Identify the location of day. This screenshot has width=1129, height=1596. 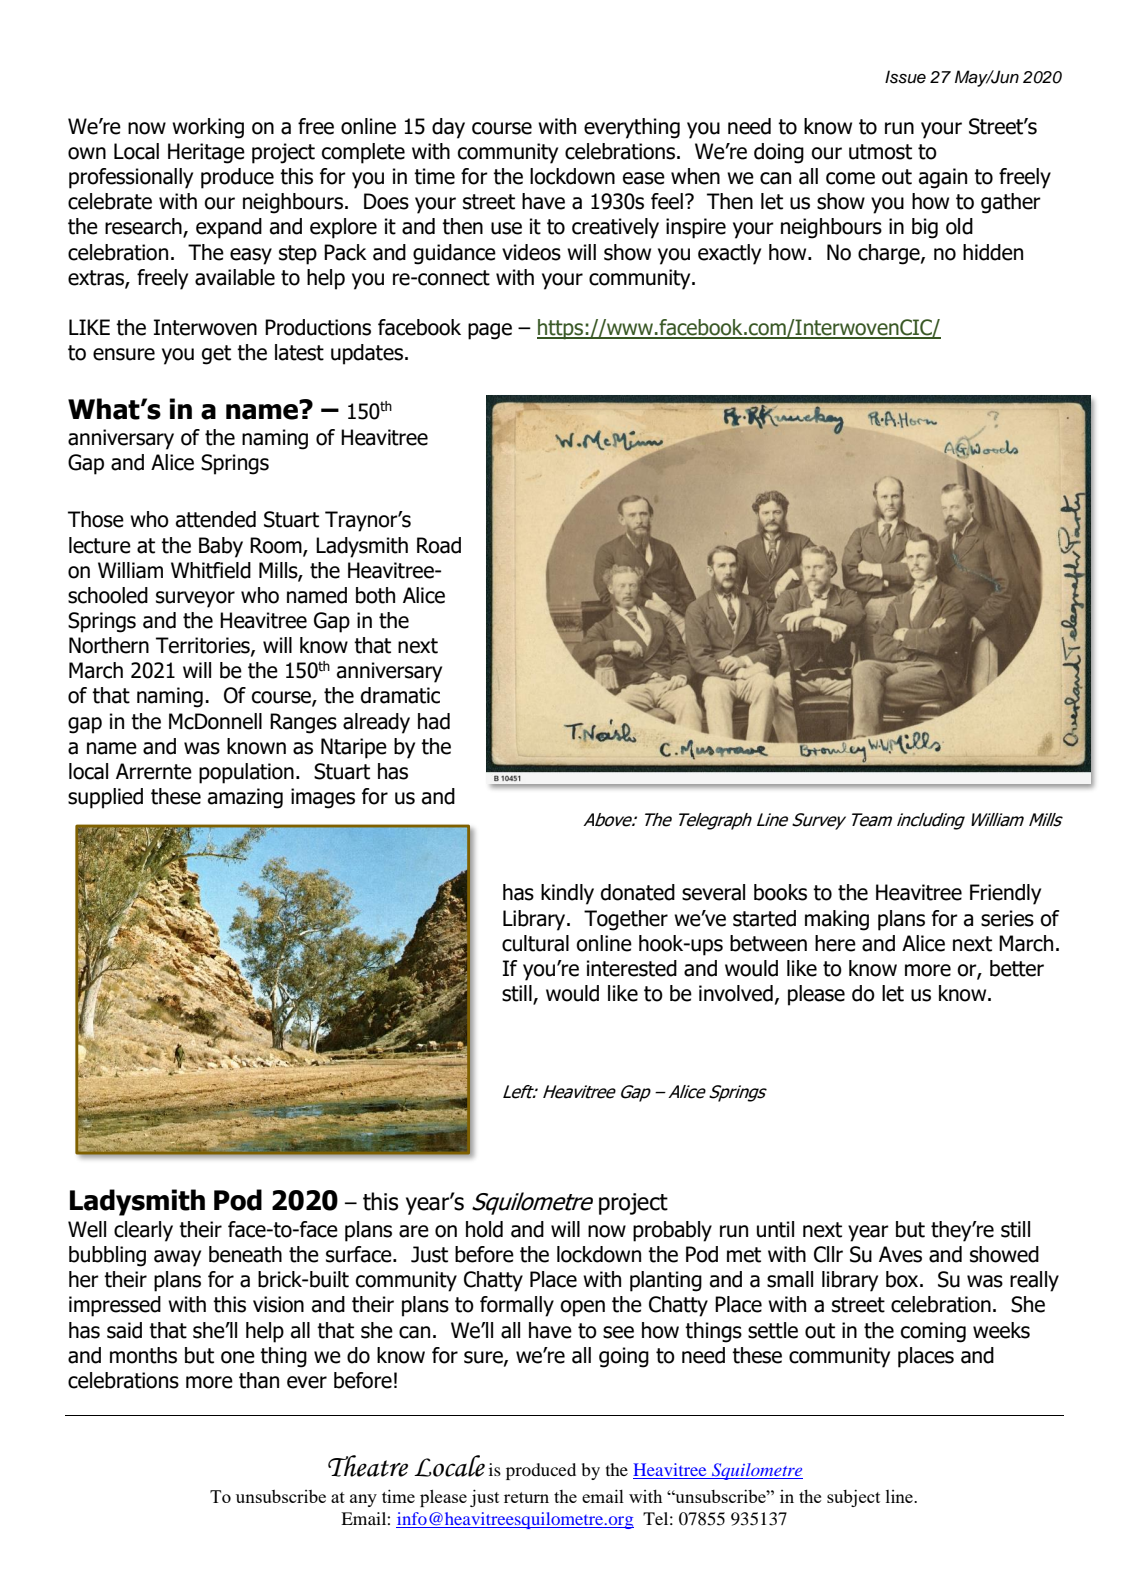
(448, 128).
